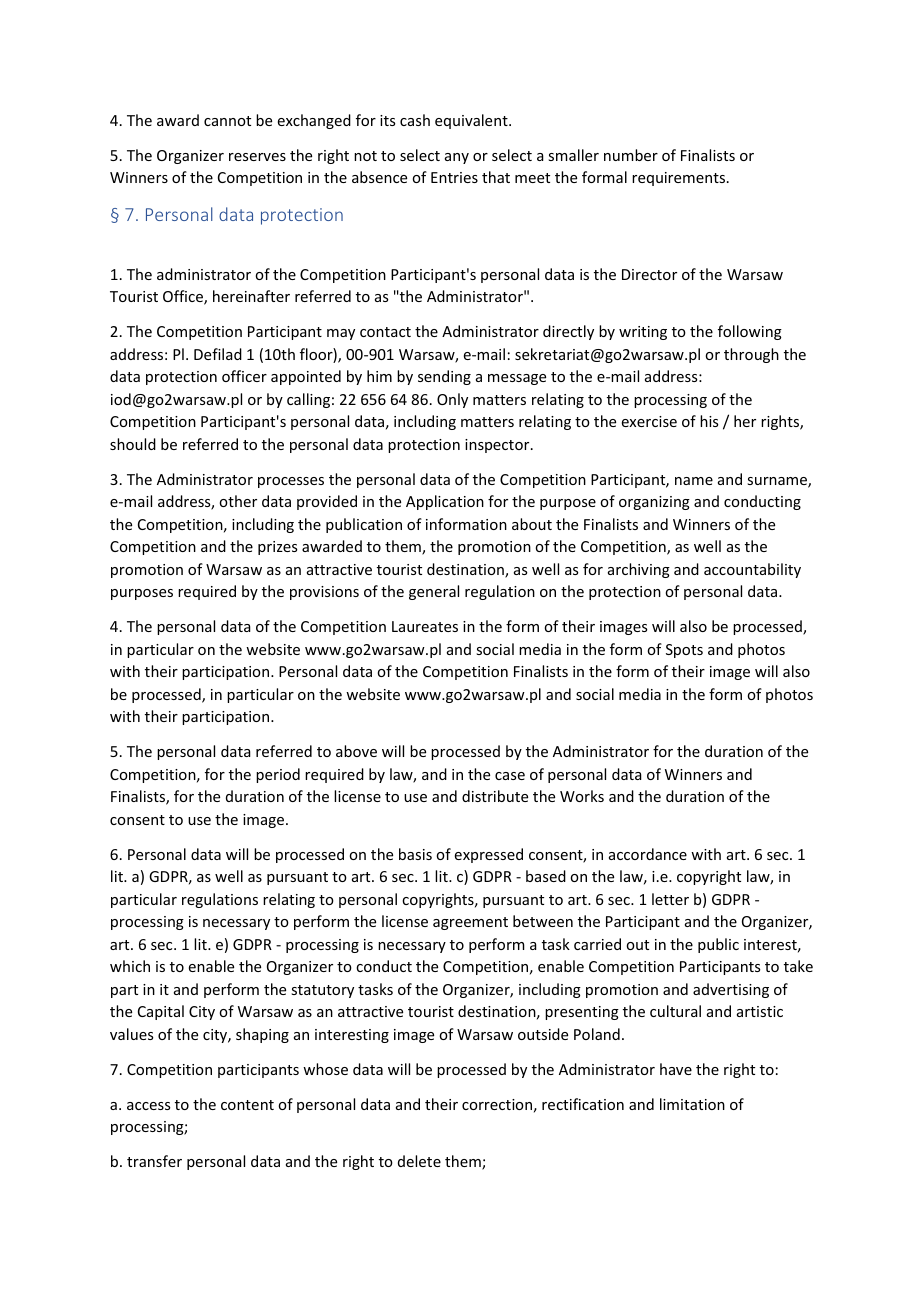  I want to click on period, so click(278, 775).
